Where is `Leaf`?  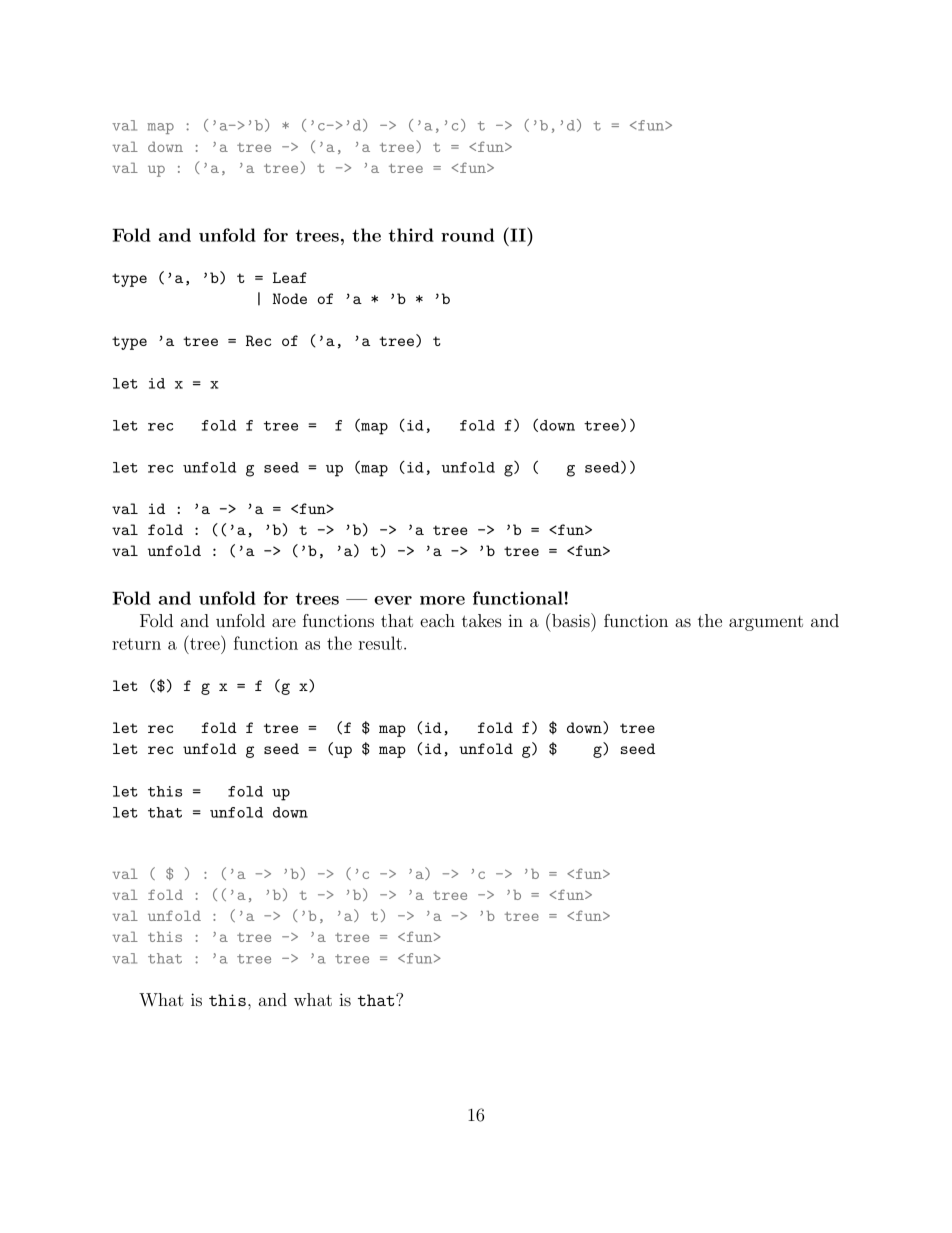 Leaf is located at coordinates (290, 277).
